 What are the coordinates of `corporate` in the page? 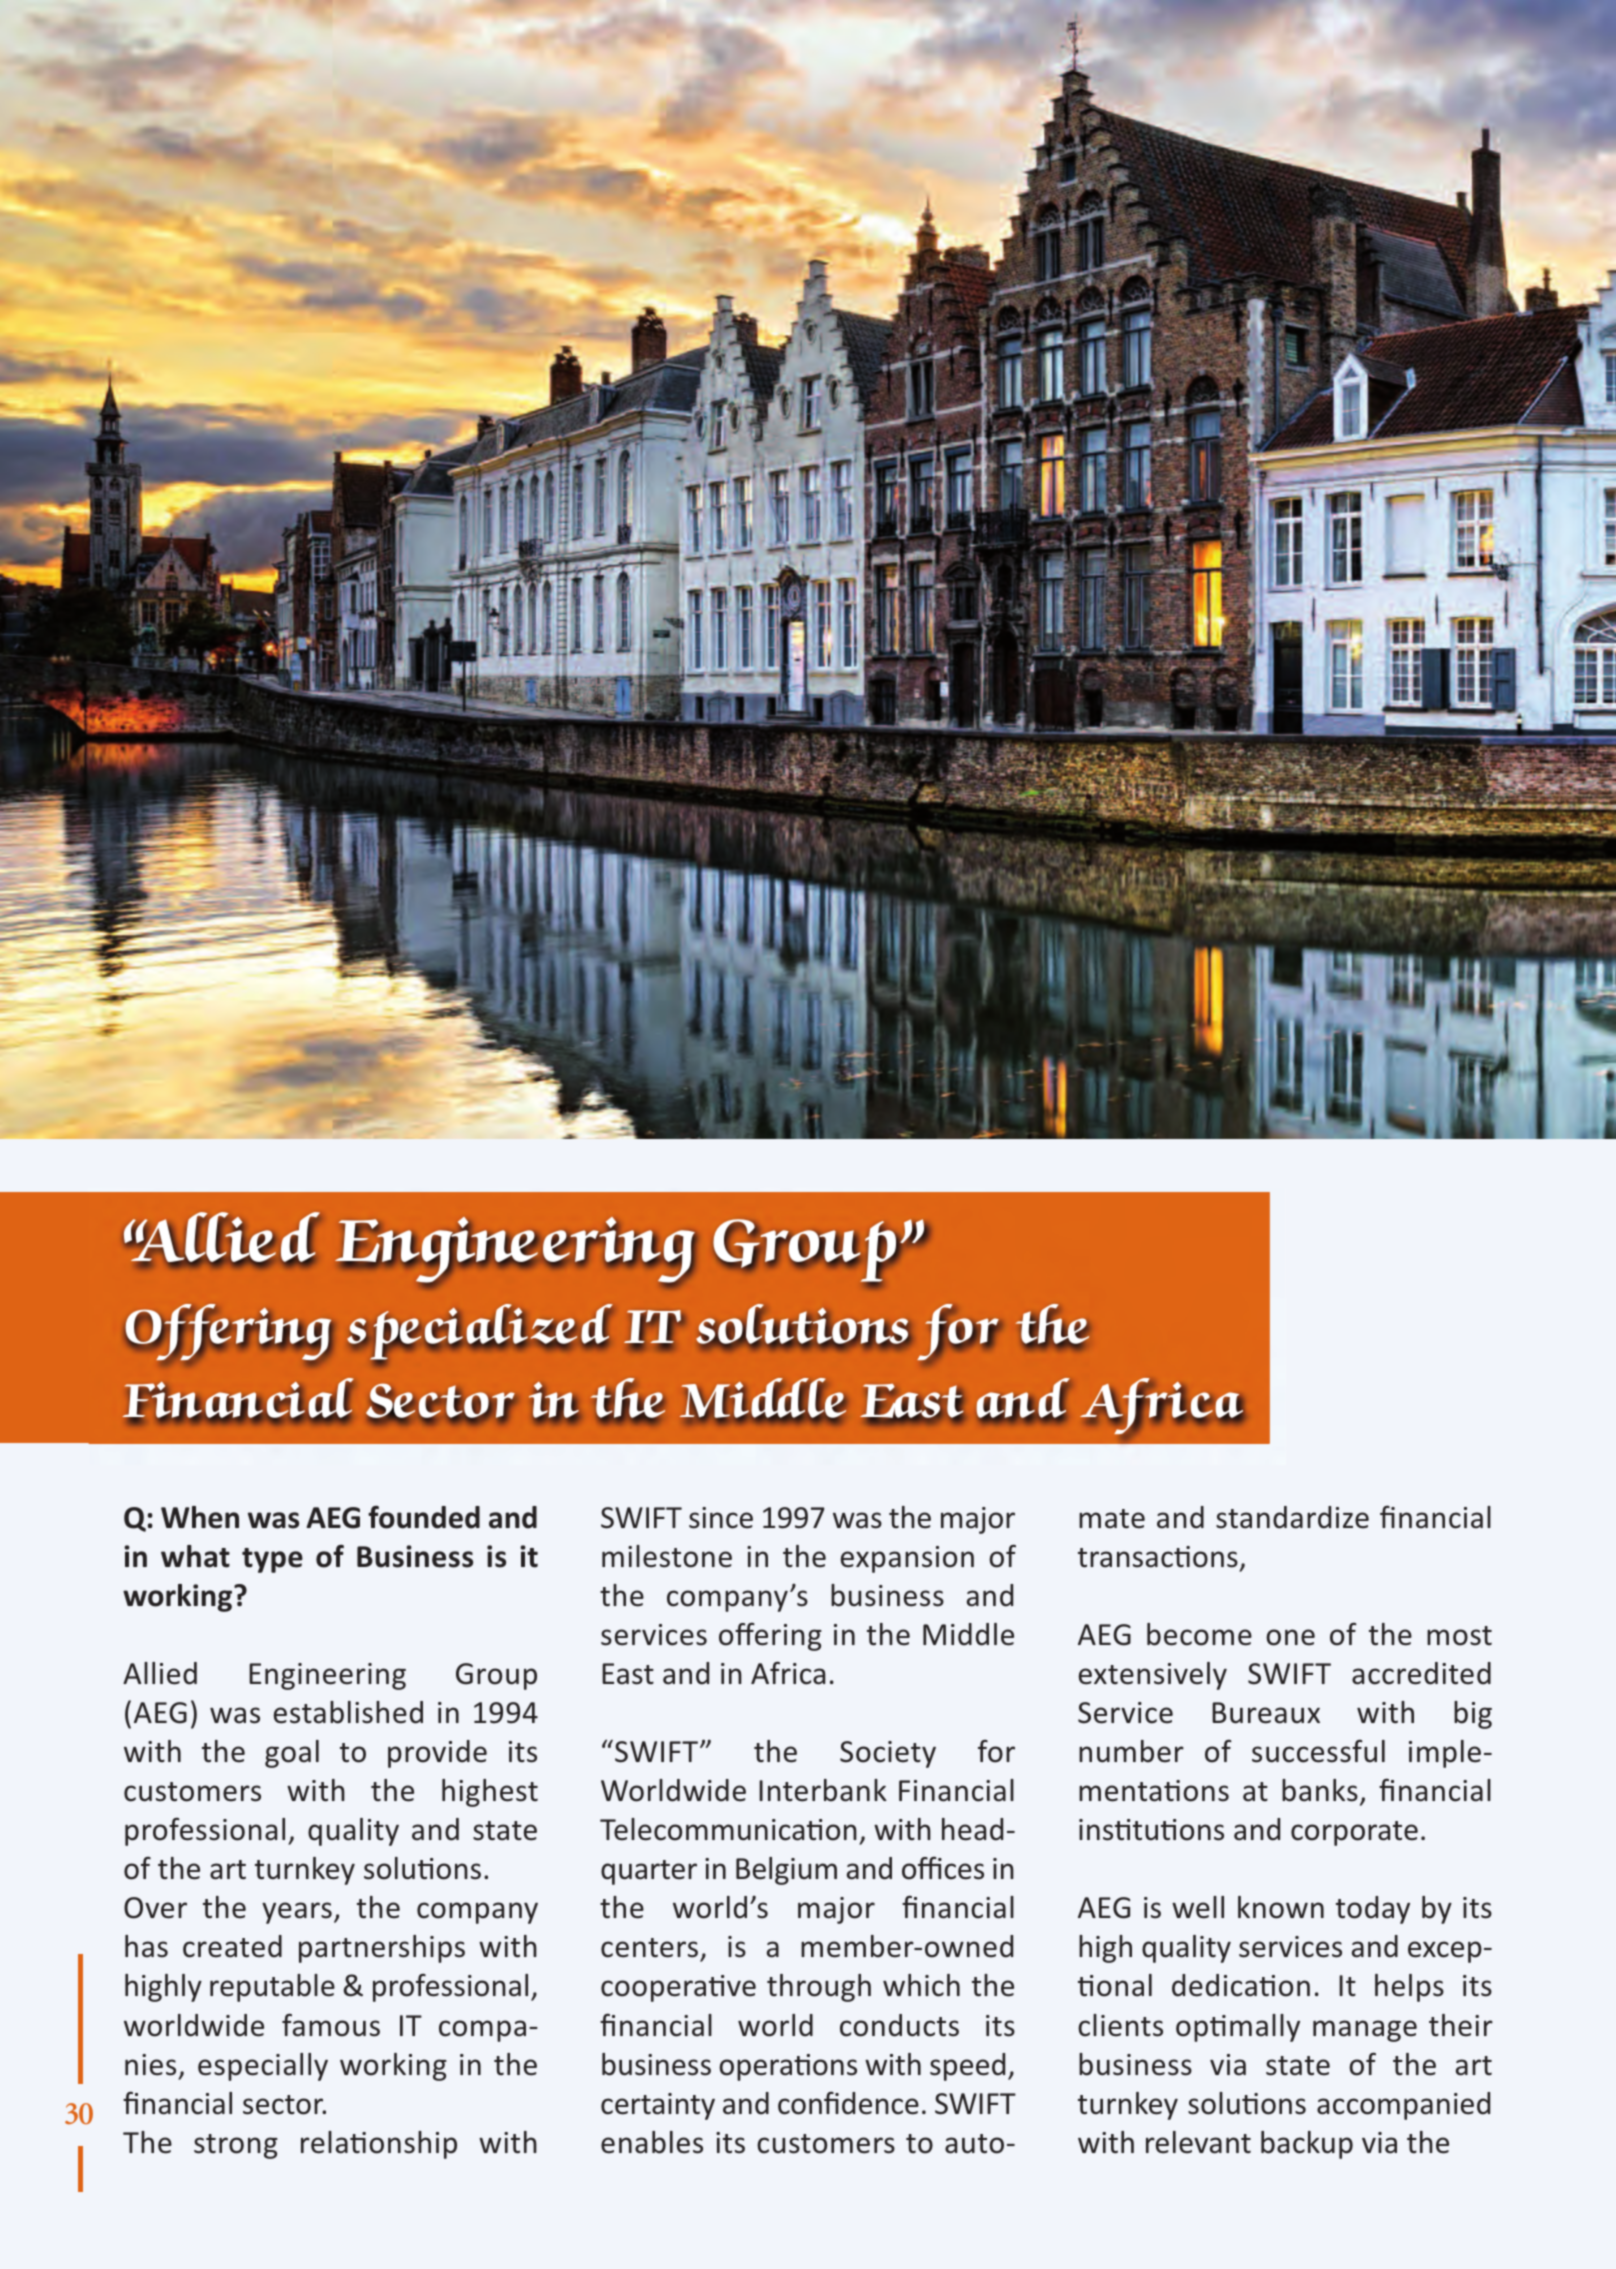 It's located at (1354, 1833).
